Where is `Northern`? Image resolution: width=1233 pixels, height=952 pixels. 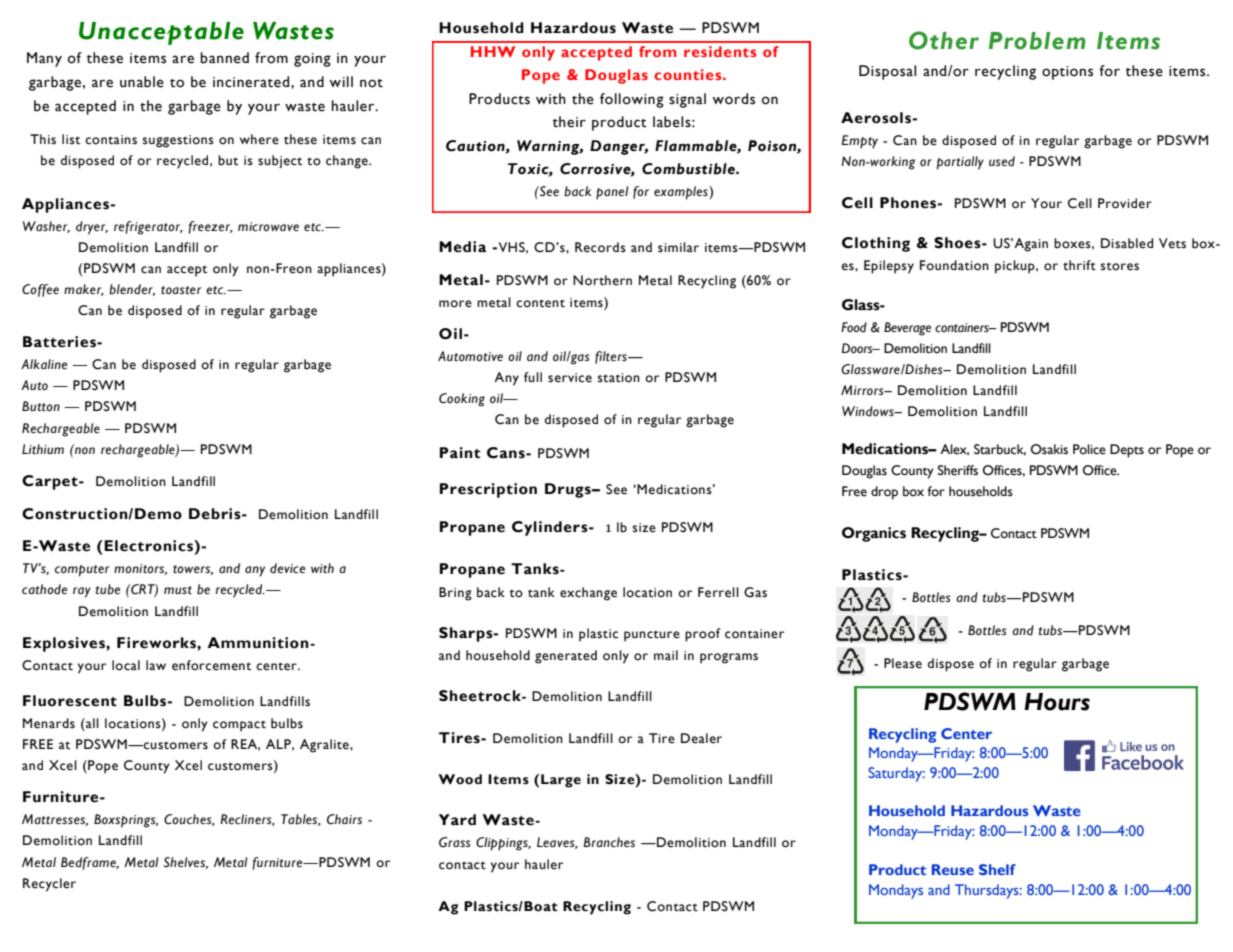
Northern is located at coordinates (602, 280).
